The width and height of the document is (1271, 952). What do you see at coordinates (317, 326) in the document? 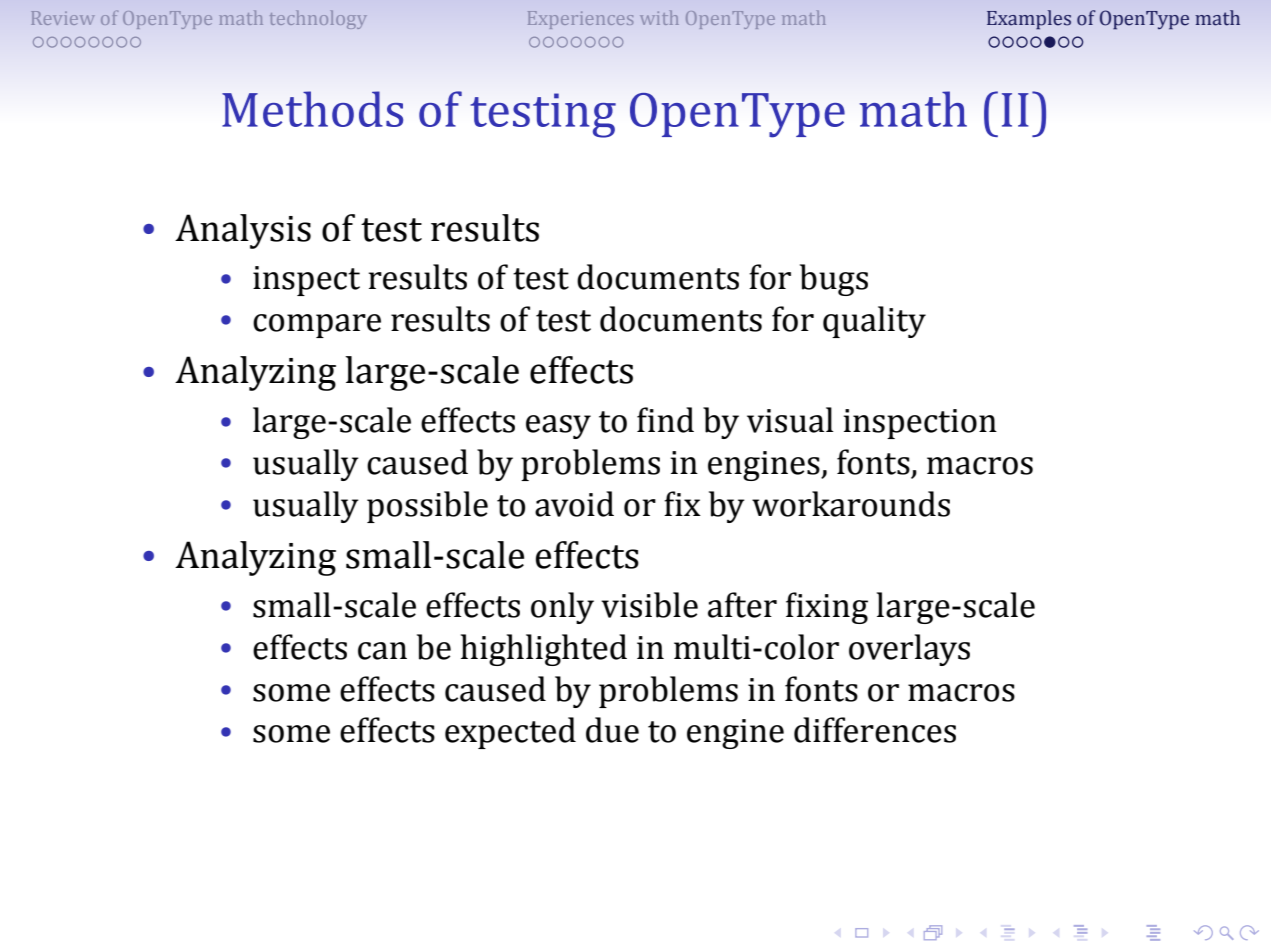
I see `compare` at bounding box center [317, 326].
